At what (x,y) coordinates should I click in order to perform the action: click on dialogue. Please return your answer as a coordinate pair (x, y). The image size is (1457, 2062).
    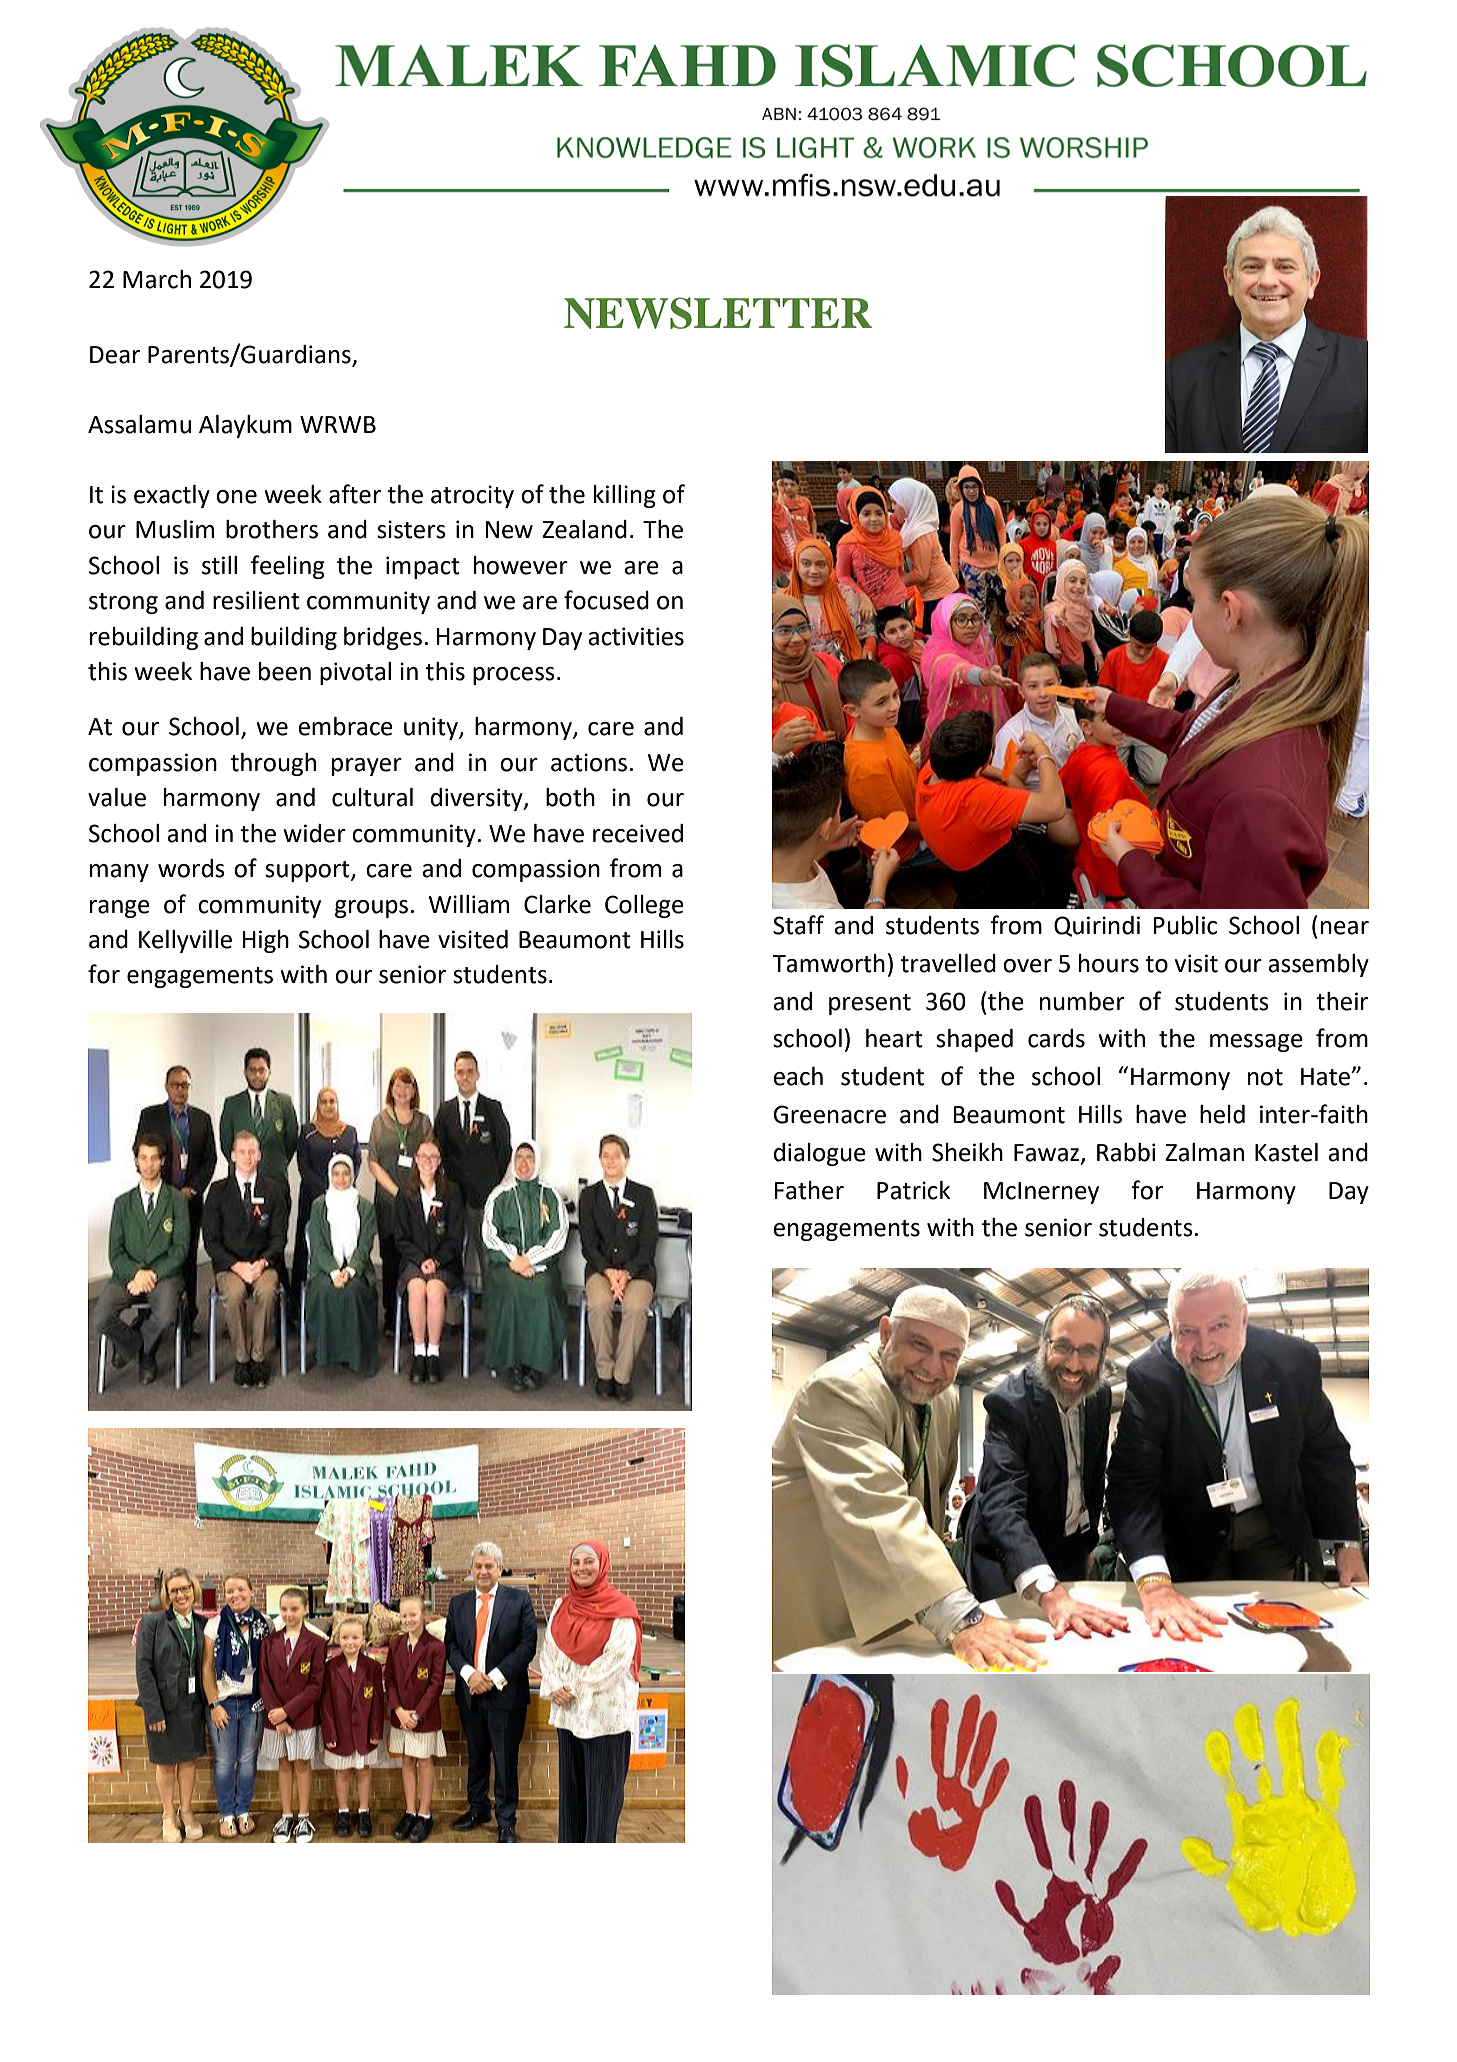
    Looking at the image, I should click on (820, 1154).
